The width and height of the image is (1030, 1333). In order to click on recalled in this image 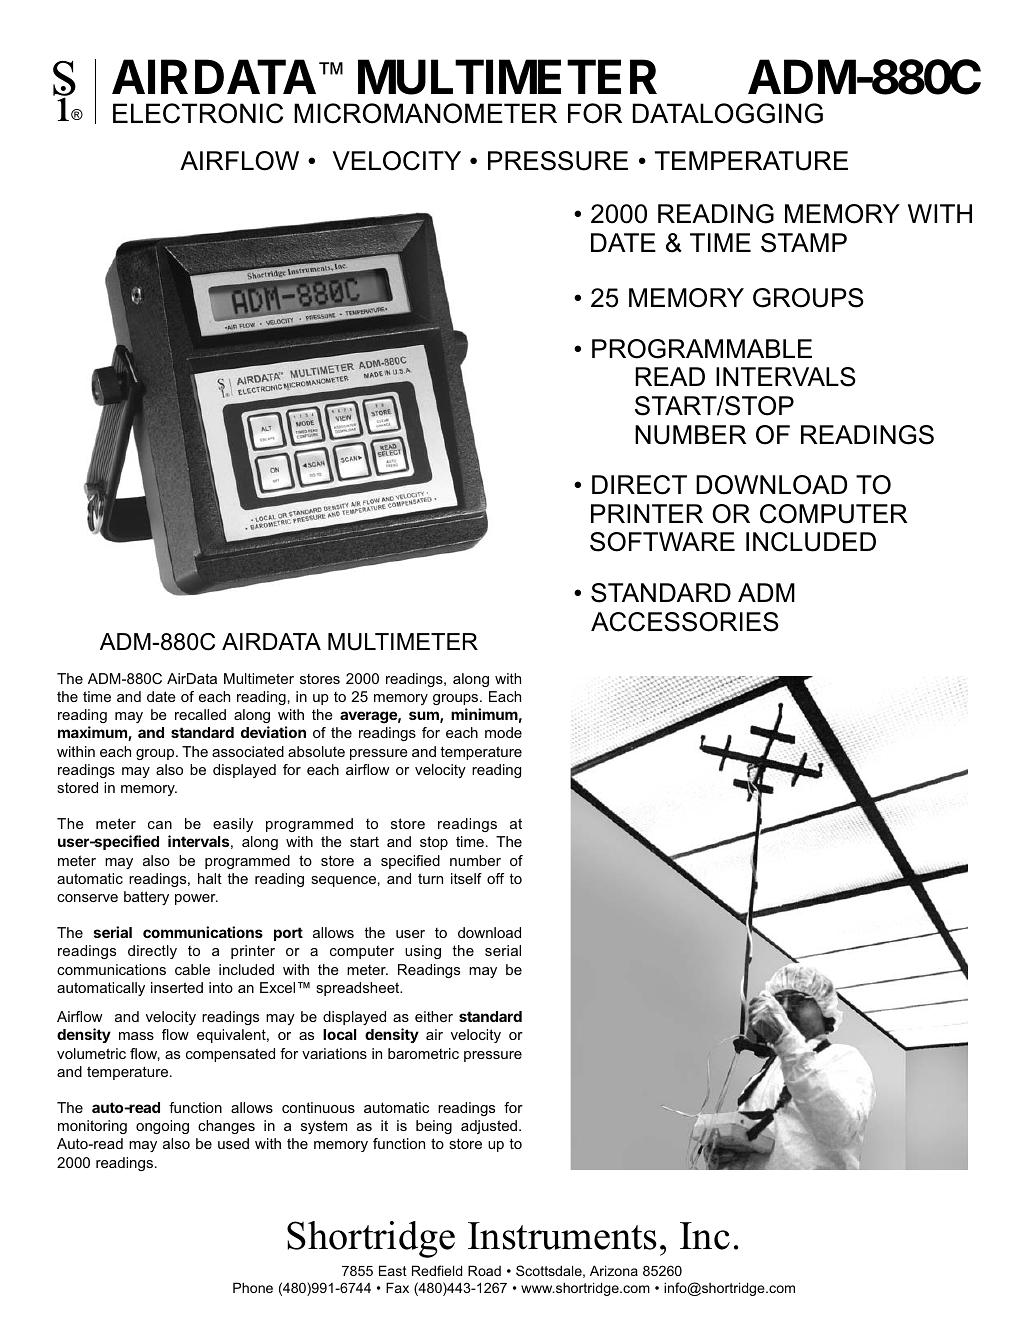, I will do `click(200, 714)`.
